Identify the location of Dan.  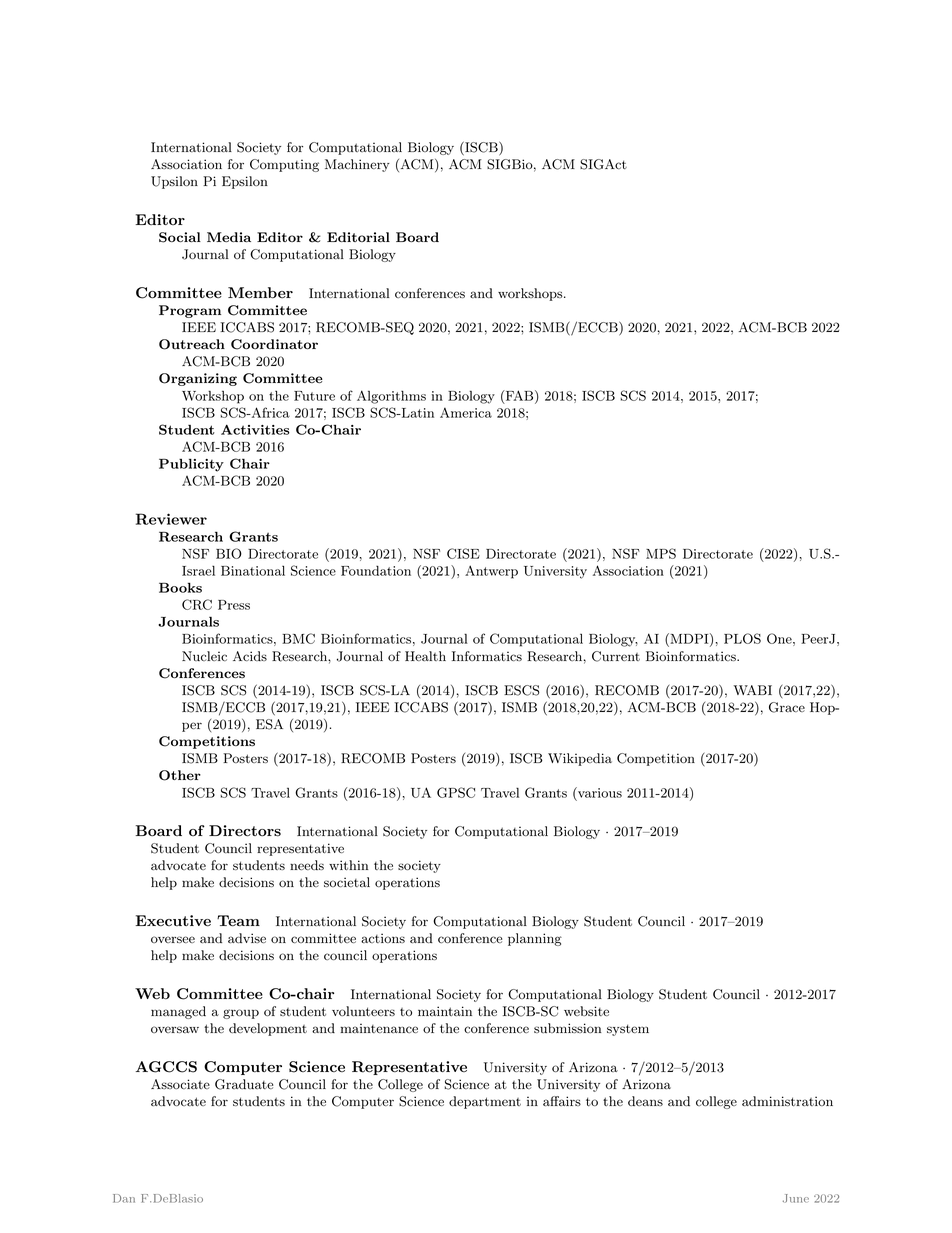
(124, 1198).
